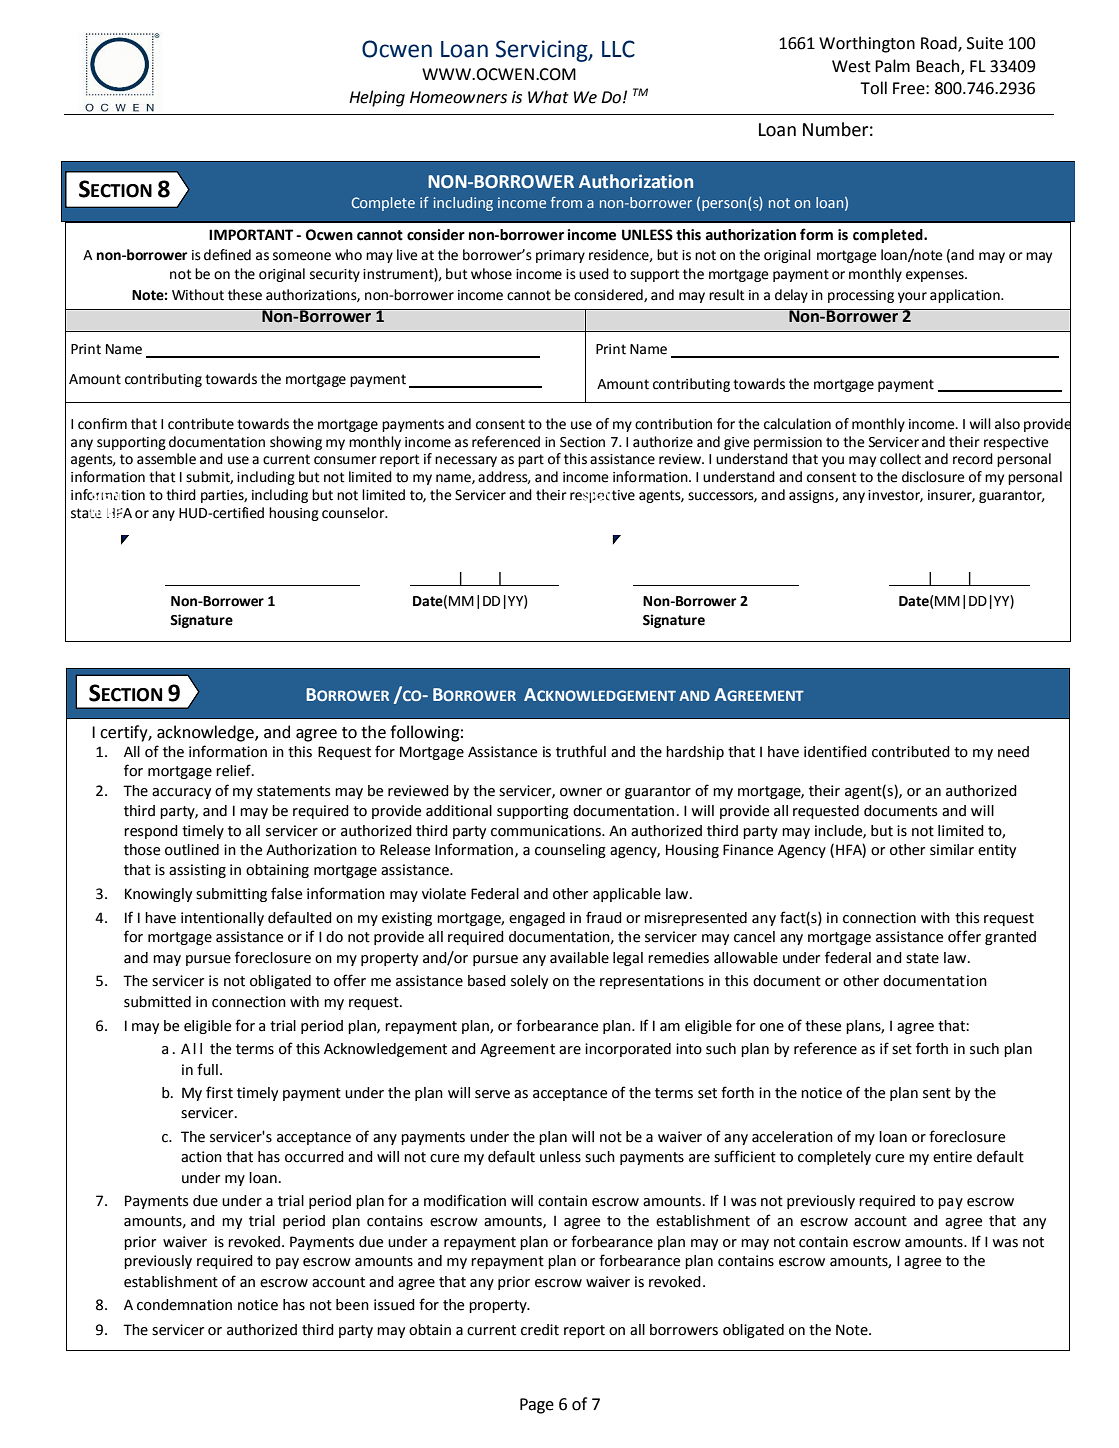  I want to click on available, so click(579, 958).
